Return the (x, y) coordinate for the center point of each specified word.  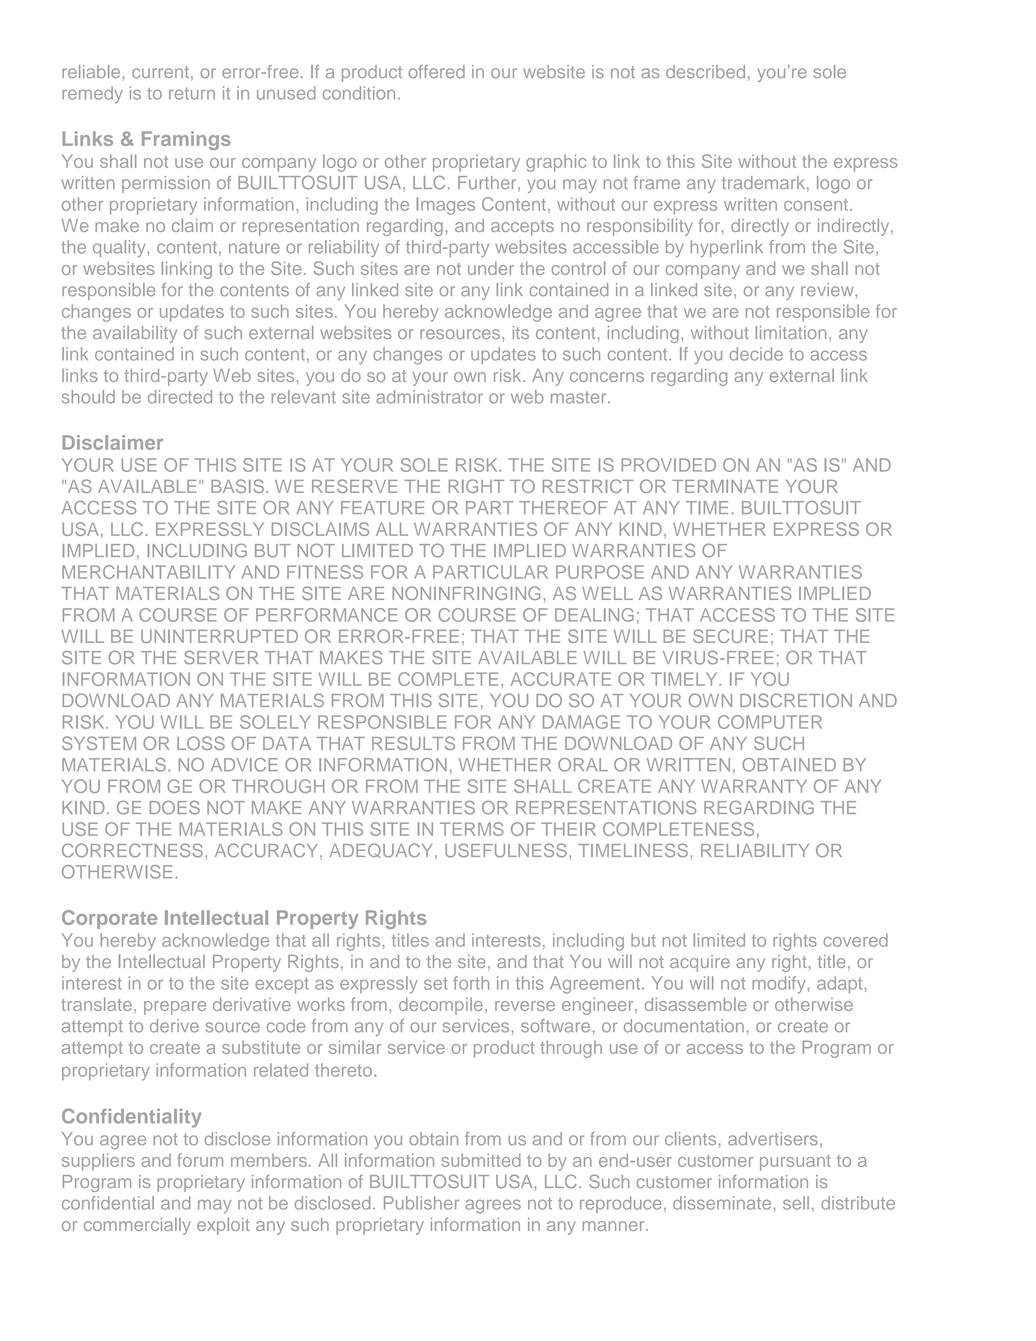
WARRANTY (754, 786)
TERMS (472, 829)
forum (200, 1160)
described (705, 72)
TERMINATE (725, 486)
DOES (175, 808)
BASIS (237, 486)
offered (437, 71)
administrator (429, 397)
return (192, 94)
